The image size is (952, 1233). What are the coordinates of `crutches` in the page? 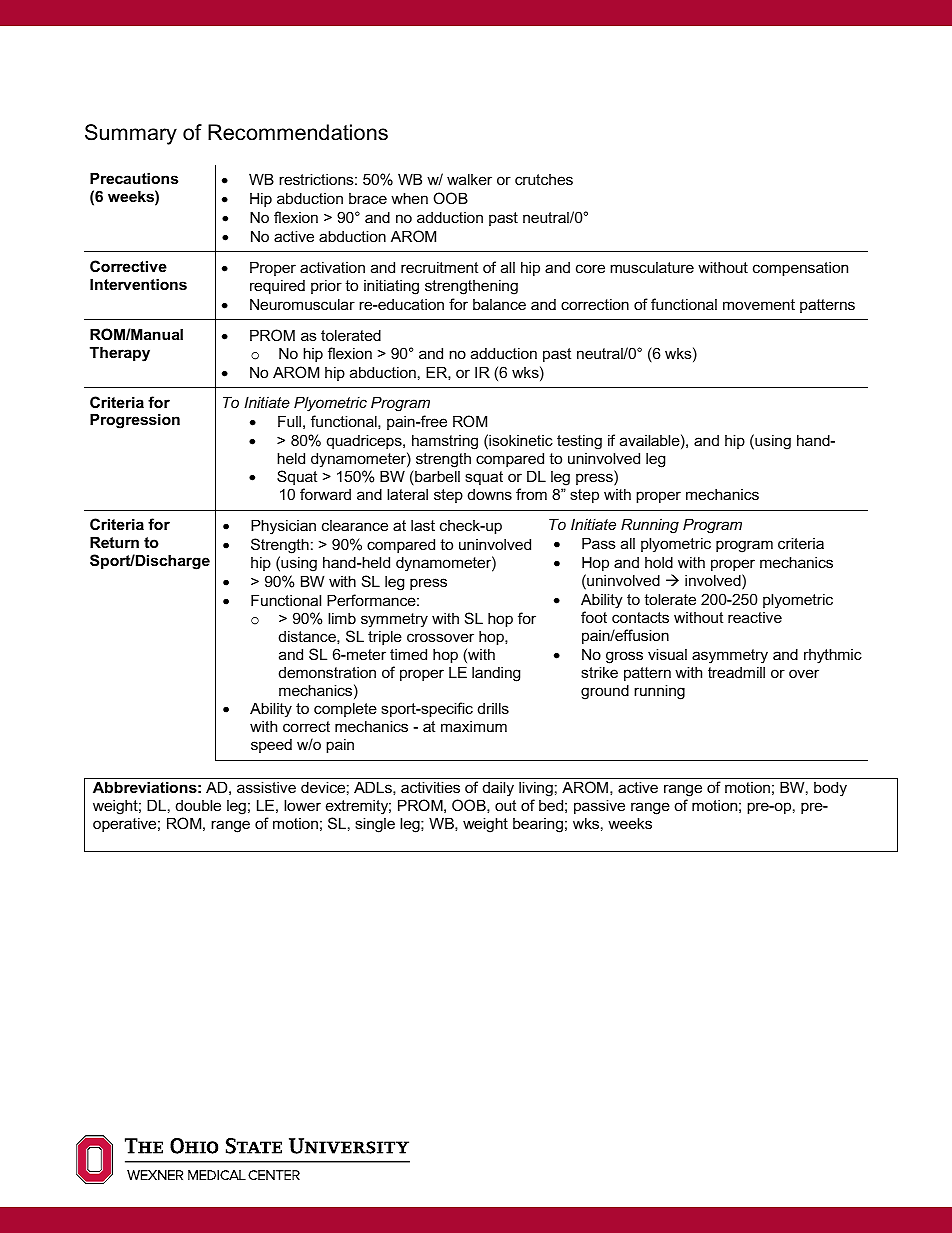 It's located at (544, 179).
